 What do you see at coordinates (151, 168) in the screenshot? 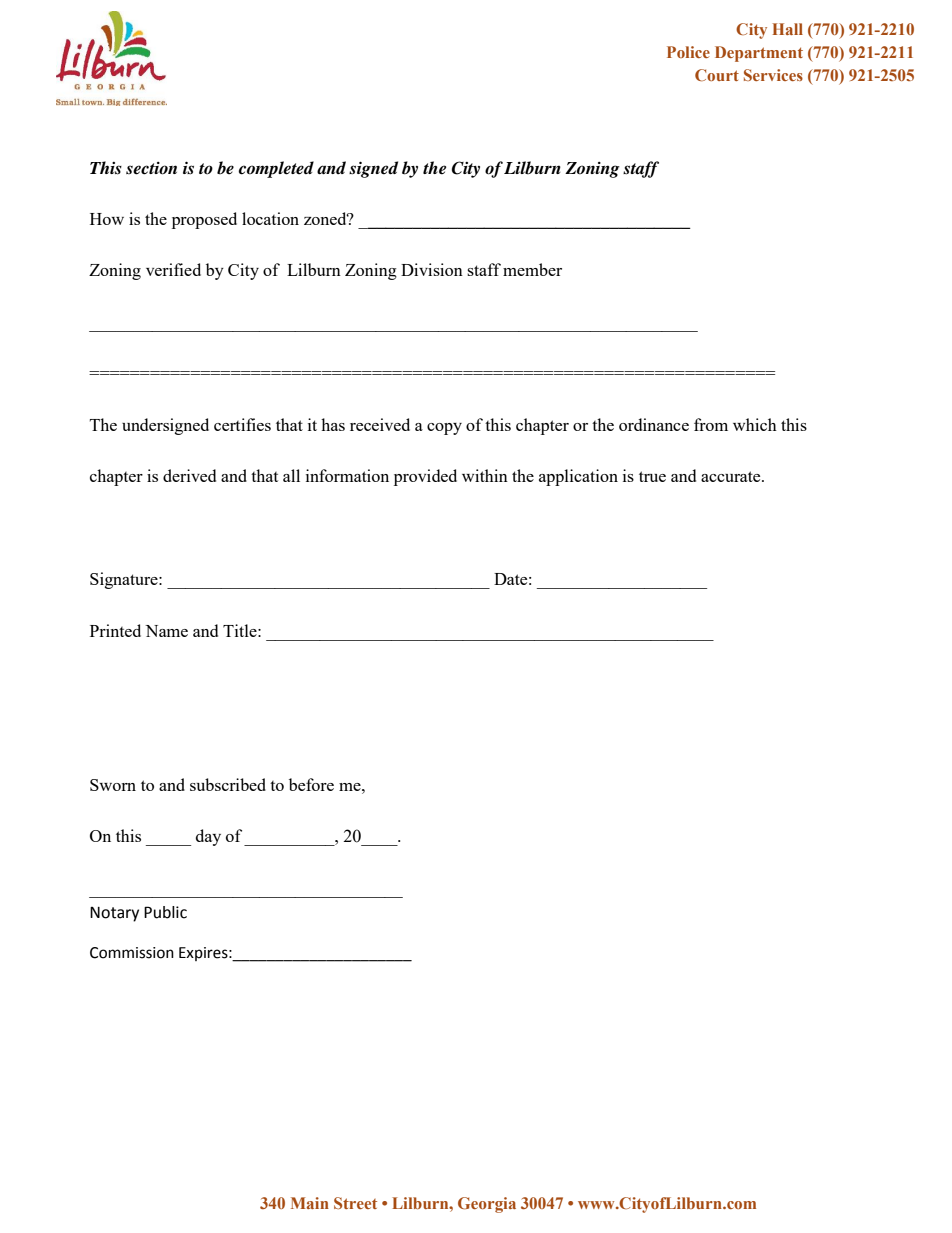
I see `section` at bounding box center [151, 168].
